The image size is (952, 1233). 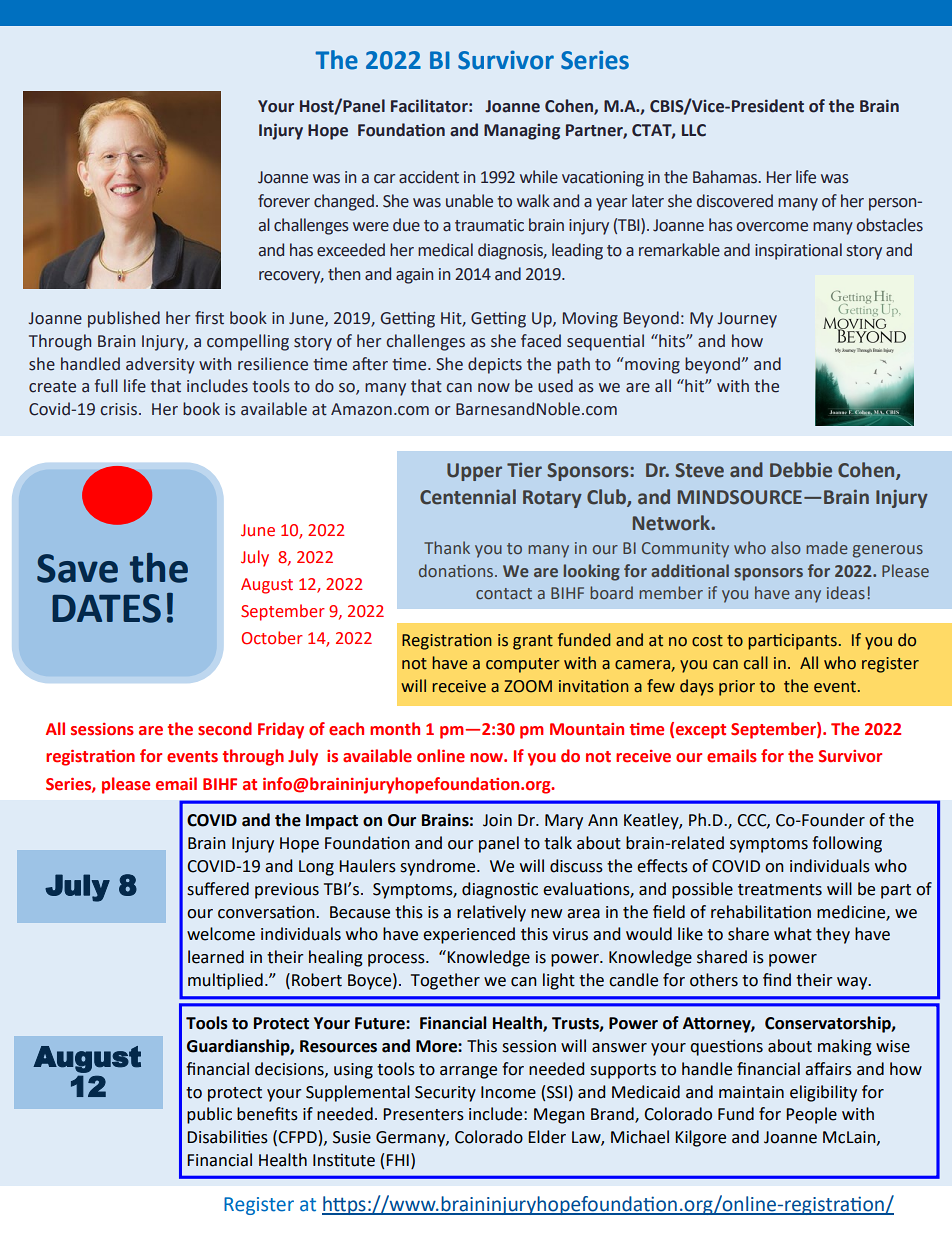 What do you see at coordinates (523, 665) in the page?
I see `computer` at bounding box center [523, 665].
